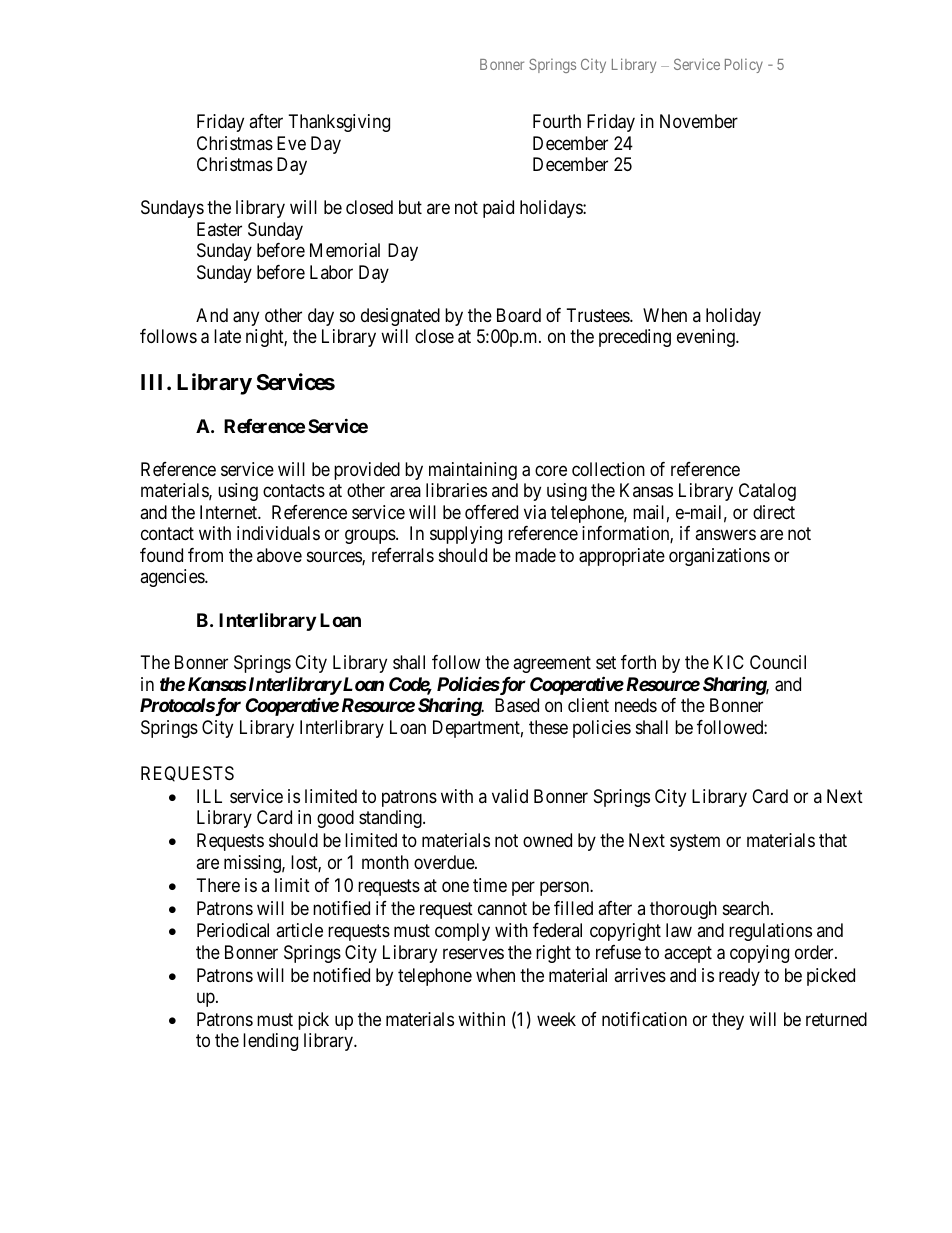 This screenshot has width=952, height=1233. I want to click on lending, so click(270, 1042).
